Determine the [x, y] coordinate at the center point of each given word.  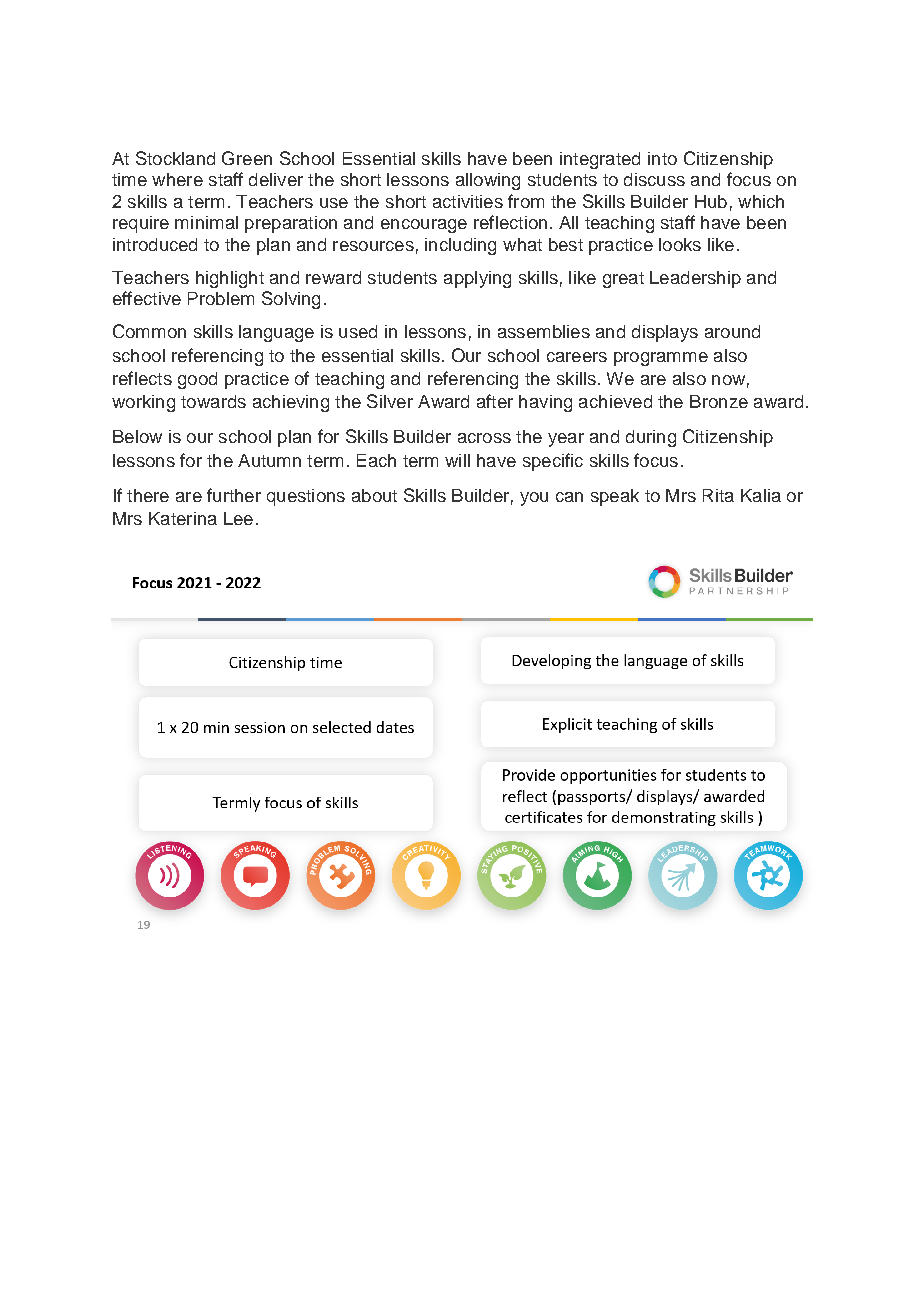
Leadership [695, 279]
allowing [488, 181]
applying [477, 279]
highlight [230, 279]
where [177, 179]
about [374, 495]
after [495, 401]
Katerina [183, 518]
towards [213, 401]
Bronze [719, 401]
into [662, 158]
